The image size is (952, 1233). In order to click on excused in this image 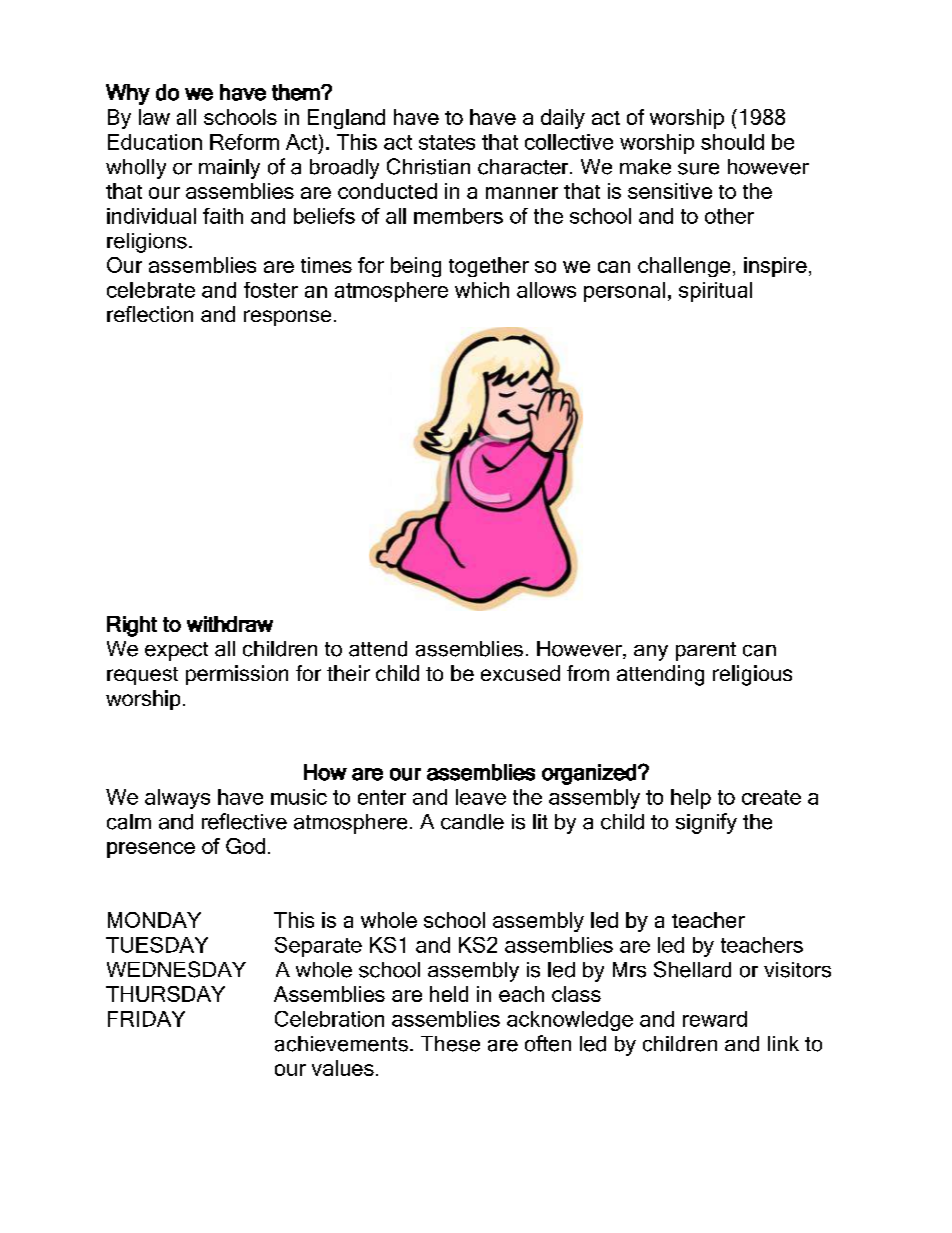, I will do `click(520, 673)`.
